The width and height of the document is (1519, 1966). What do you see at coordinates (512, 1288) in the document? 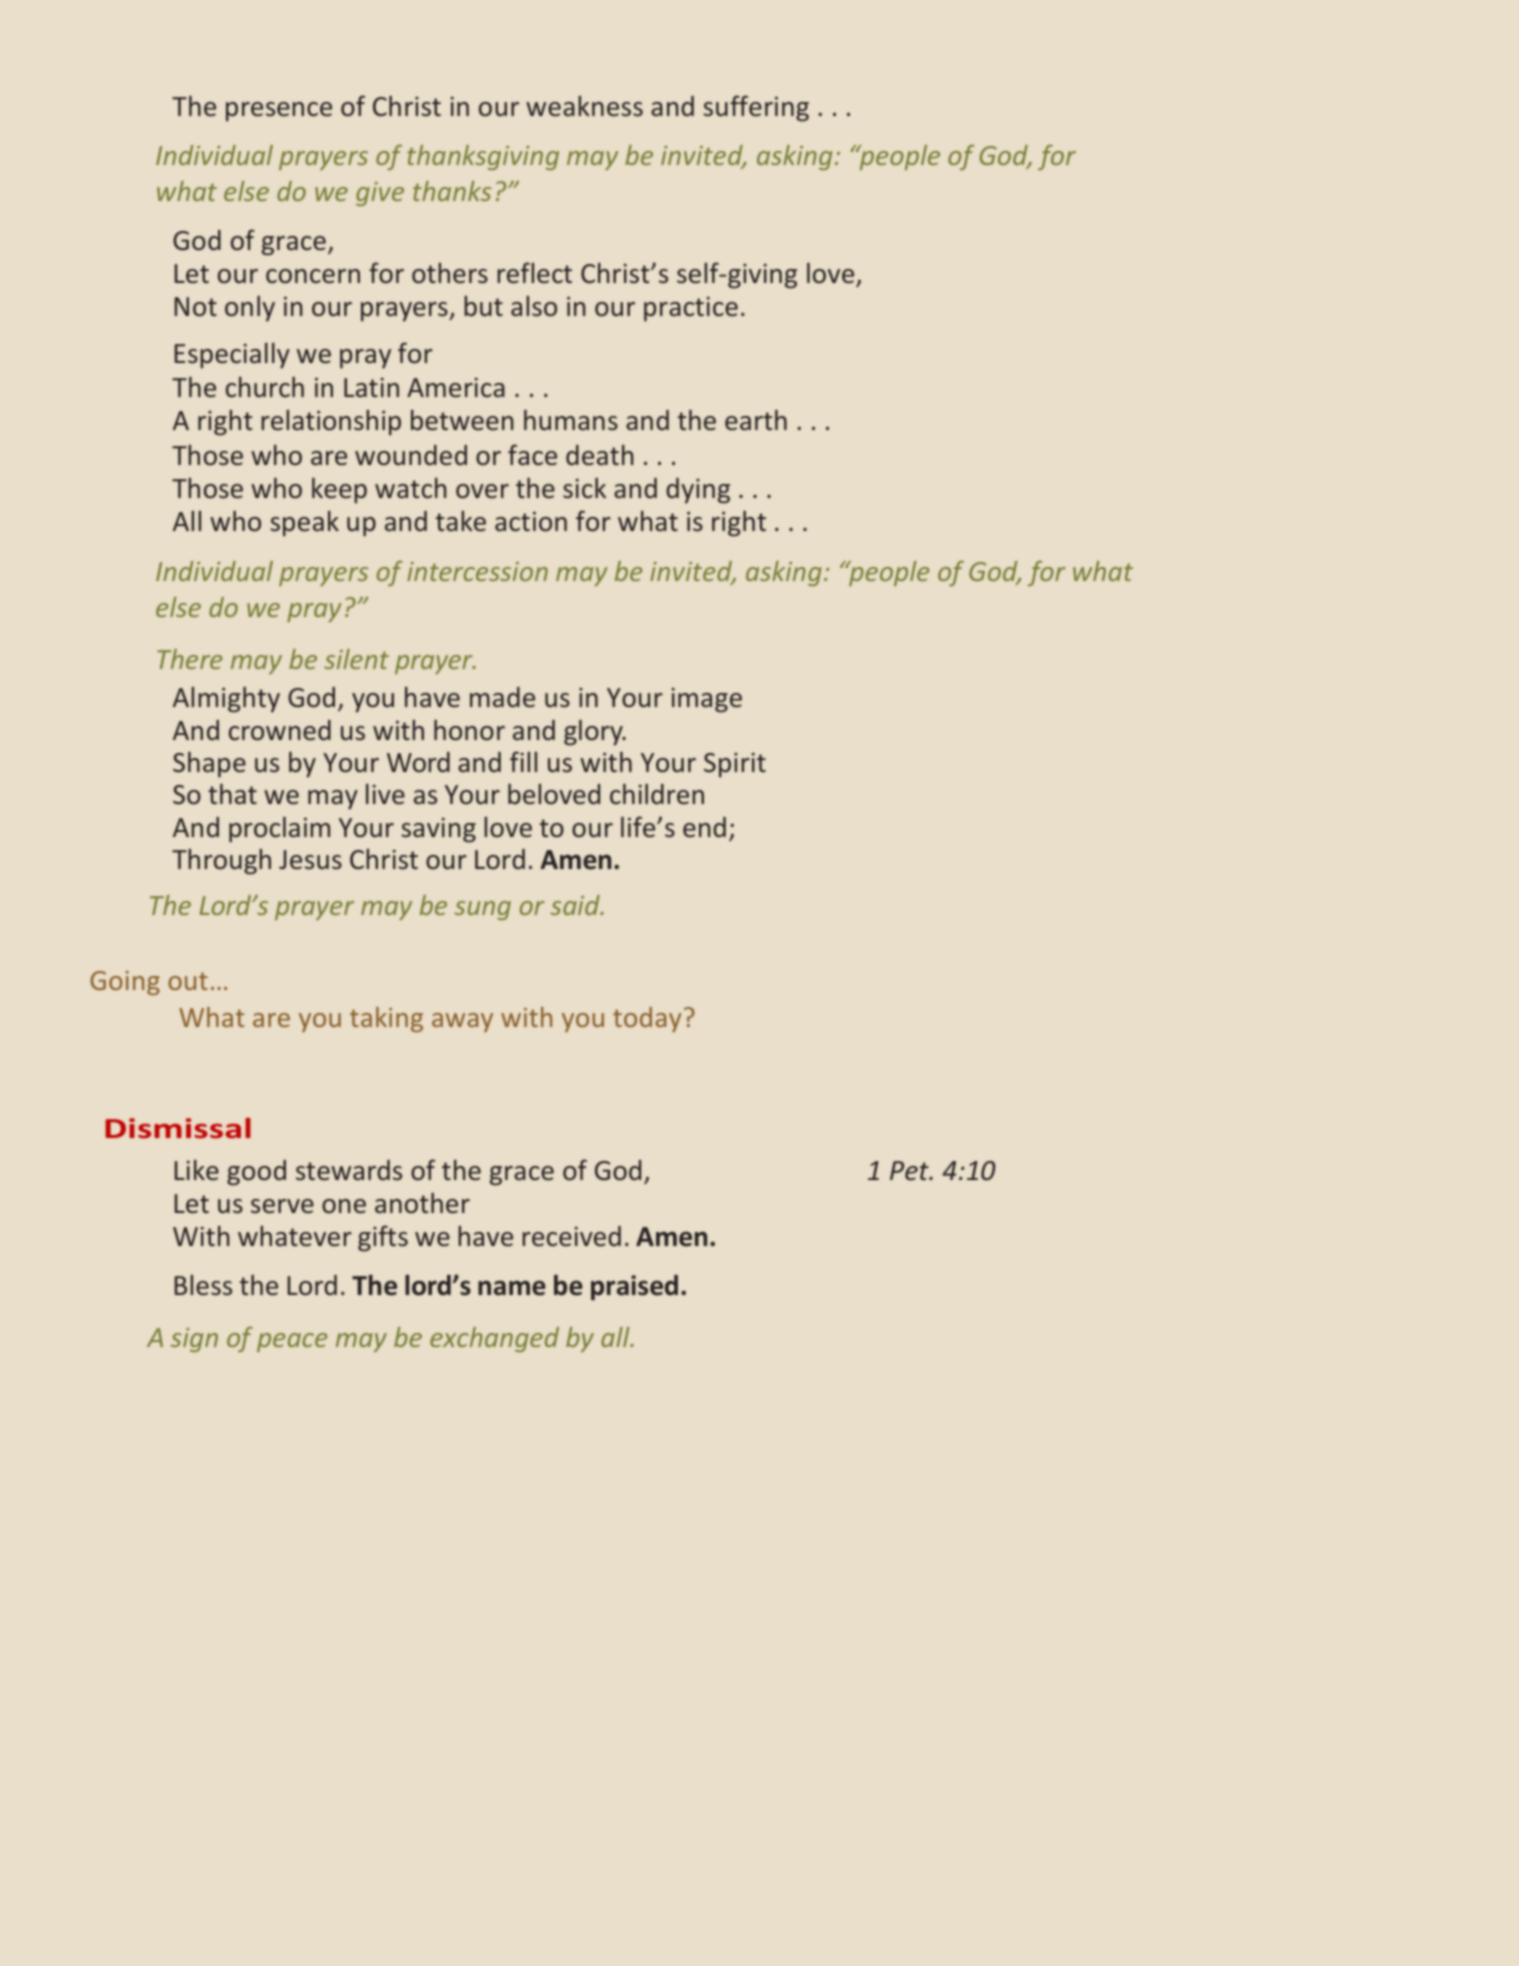
I see `name` at bounding box center [512, 1288].
